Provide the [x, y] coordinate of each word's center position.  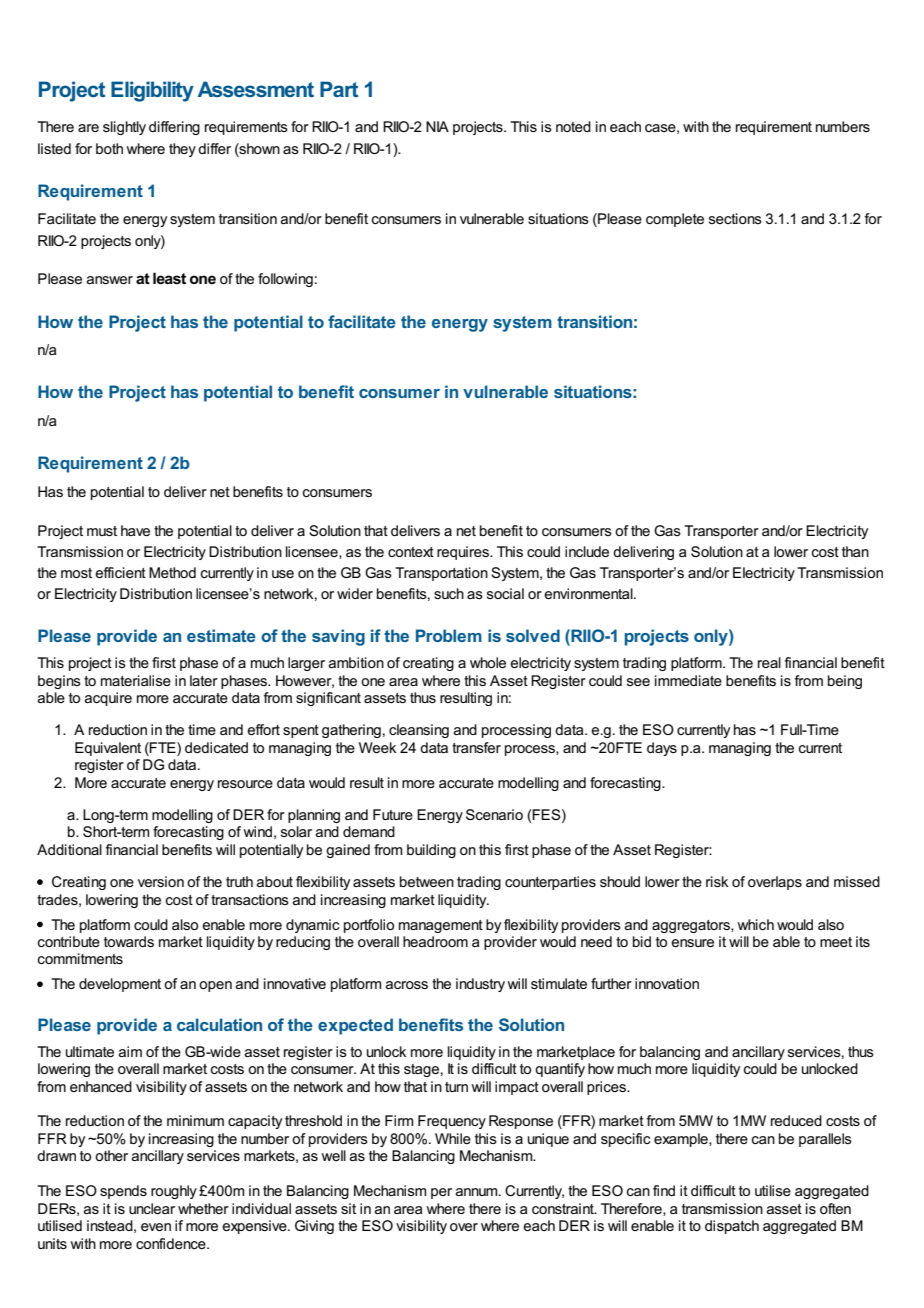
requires [464, 553]
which [755, 924]
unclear [152, 1208]
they [182, 150]
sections [735, 218]
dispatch [732, 1227]
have [135, 530]
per [441, 1193]
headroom [435, 941]
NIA [437, 126]
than [855, 551]
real [769, 662]
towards [129, 941]
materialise [136, 680]
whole [488, 662]
